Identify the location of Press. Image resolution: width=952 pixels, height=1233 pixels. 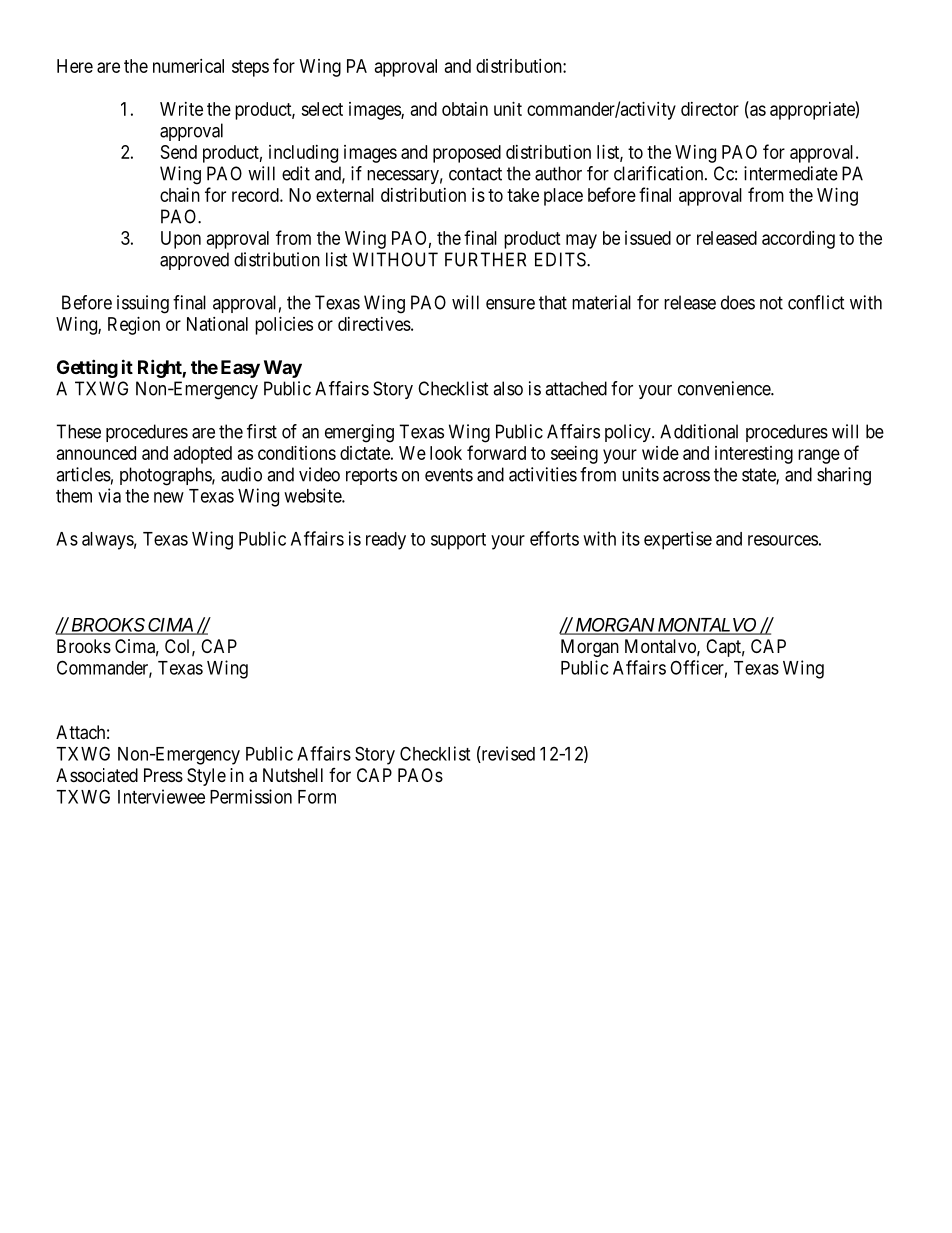
(163, 775).
